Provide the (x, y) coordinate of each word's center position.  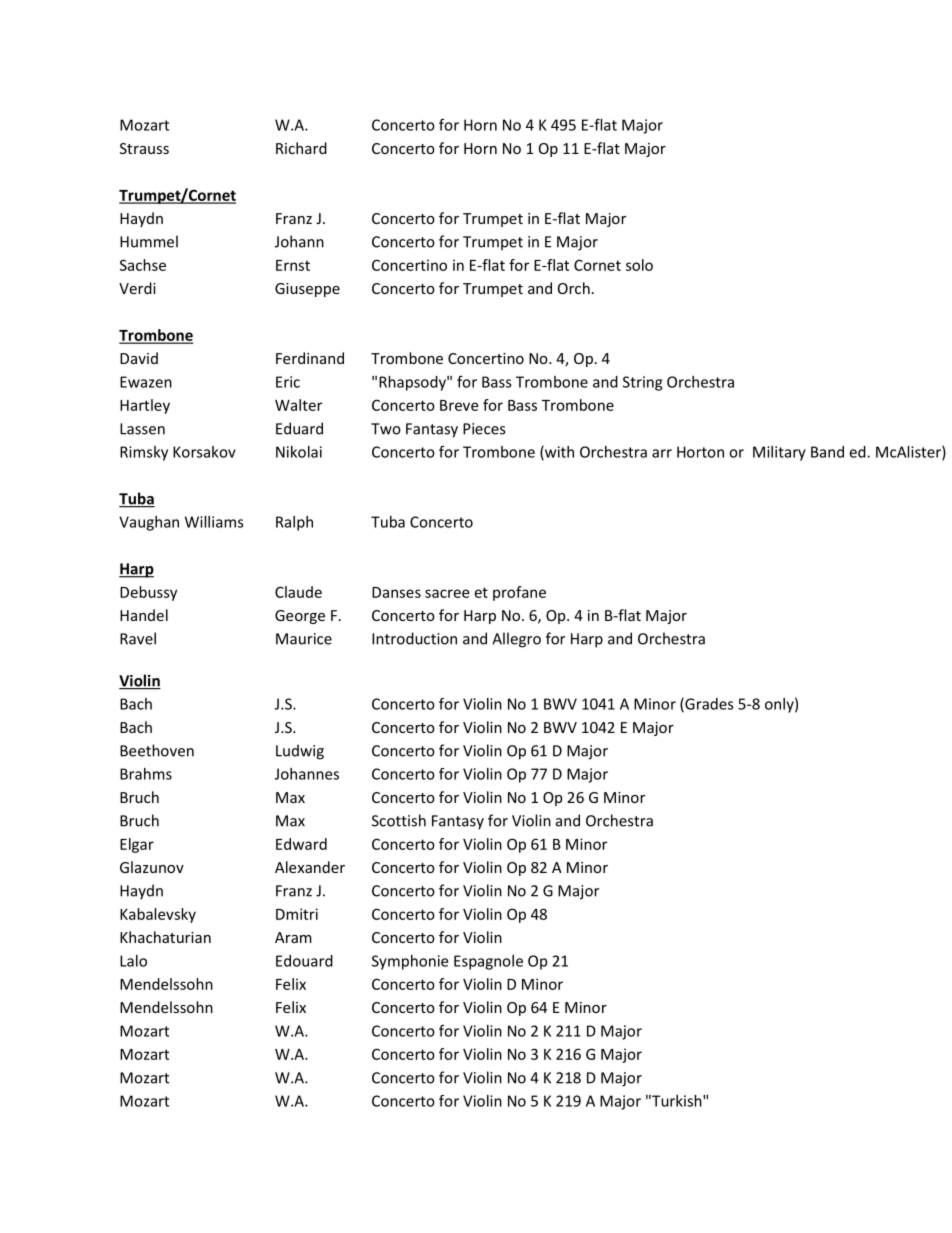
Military (779, 453)
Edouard (304, 961)
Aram (293, 937)
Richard (301, 148)
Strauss (144, 148)
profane (519, 593)
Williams (214, 522)
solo (639, 265)
